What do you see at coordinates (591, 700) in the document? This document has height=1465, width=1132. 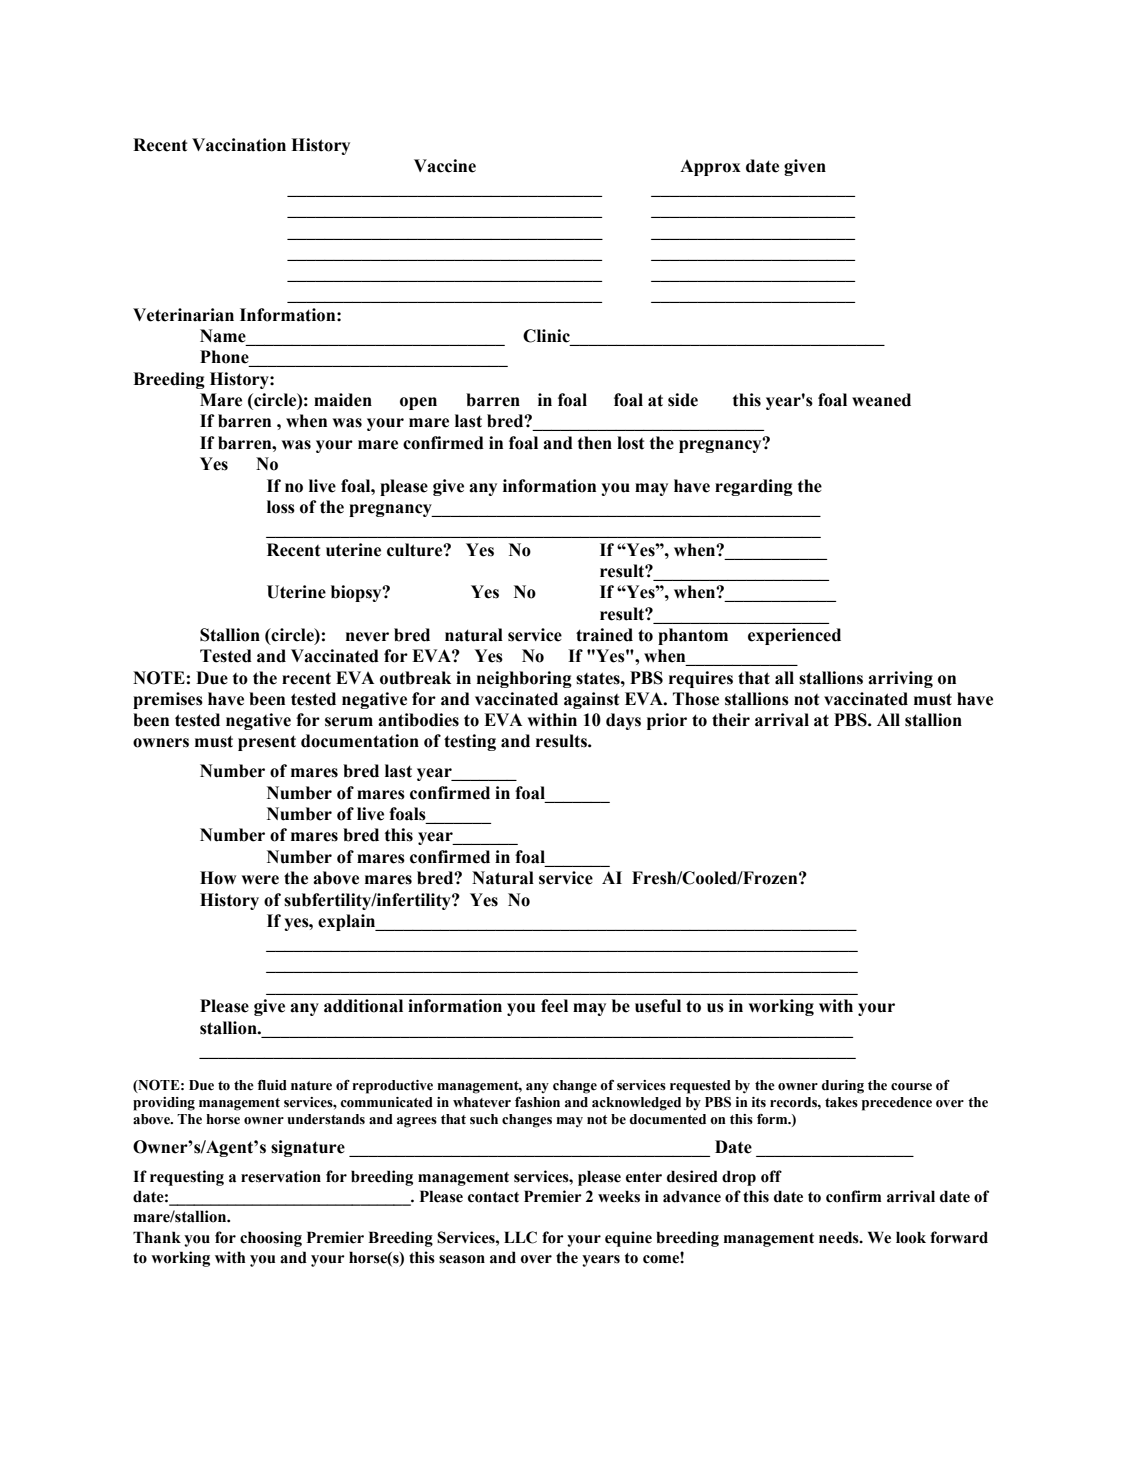 I see `against` at bounding box center [591, 700].
